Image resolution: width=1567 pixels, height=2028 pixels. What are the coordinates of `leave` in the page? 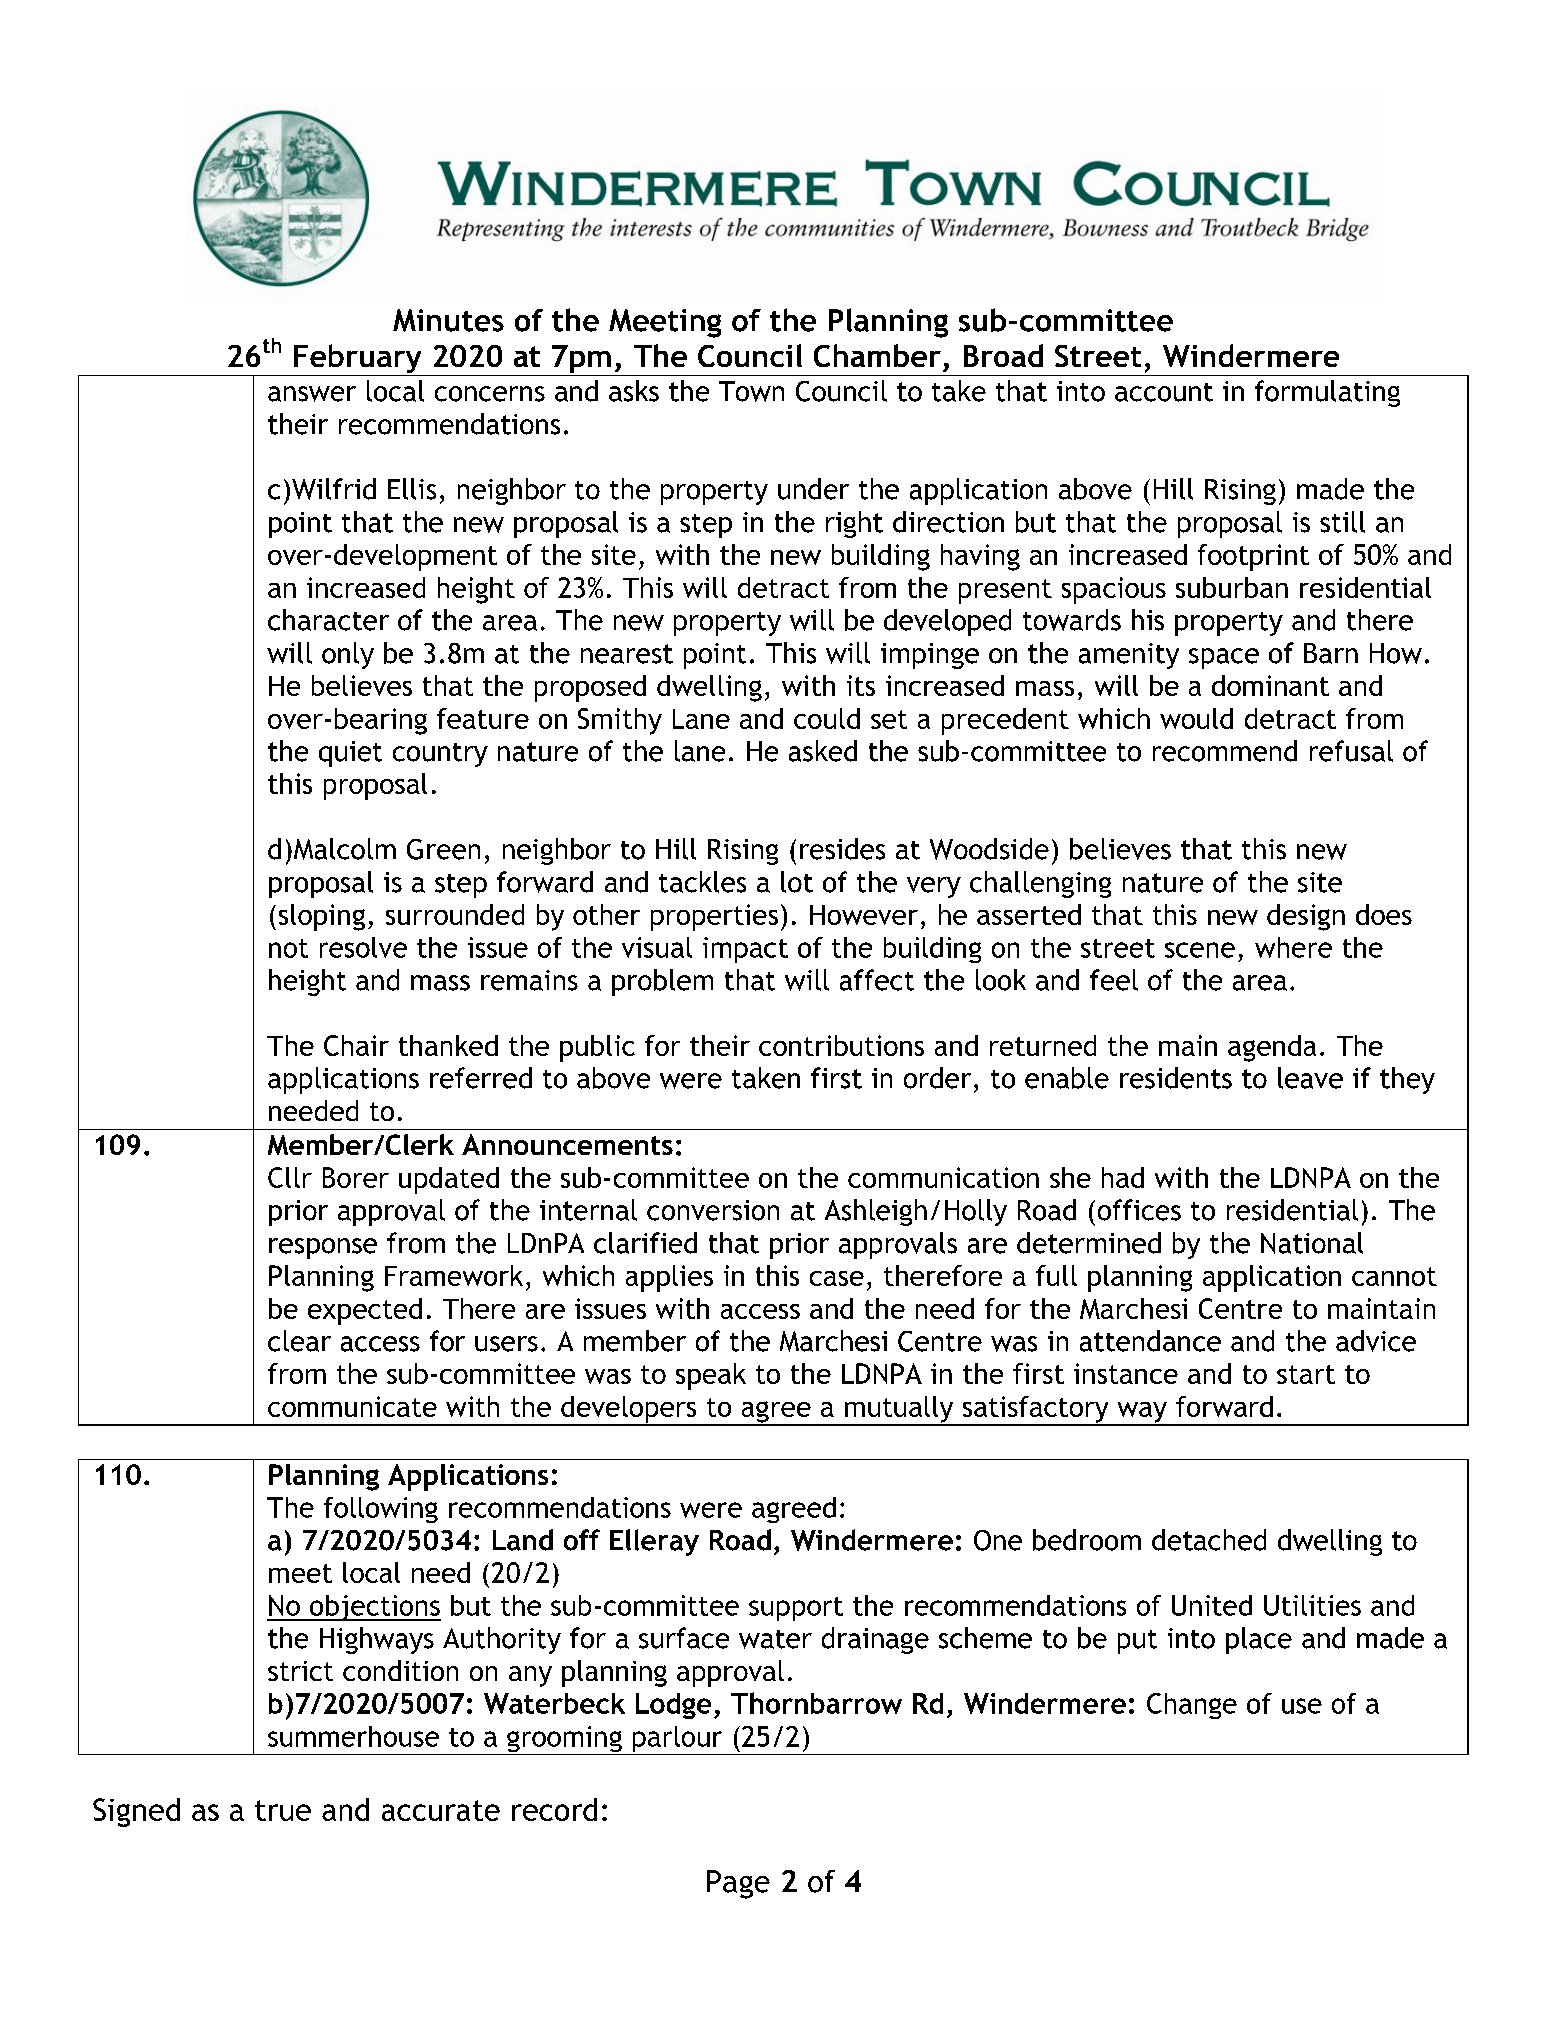 It's located at (1310, 1078).
